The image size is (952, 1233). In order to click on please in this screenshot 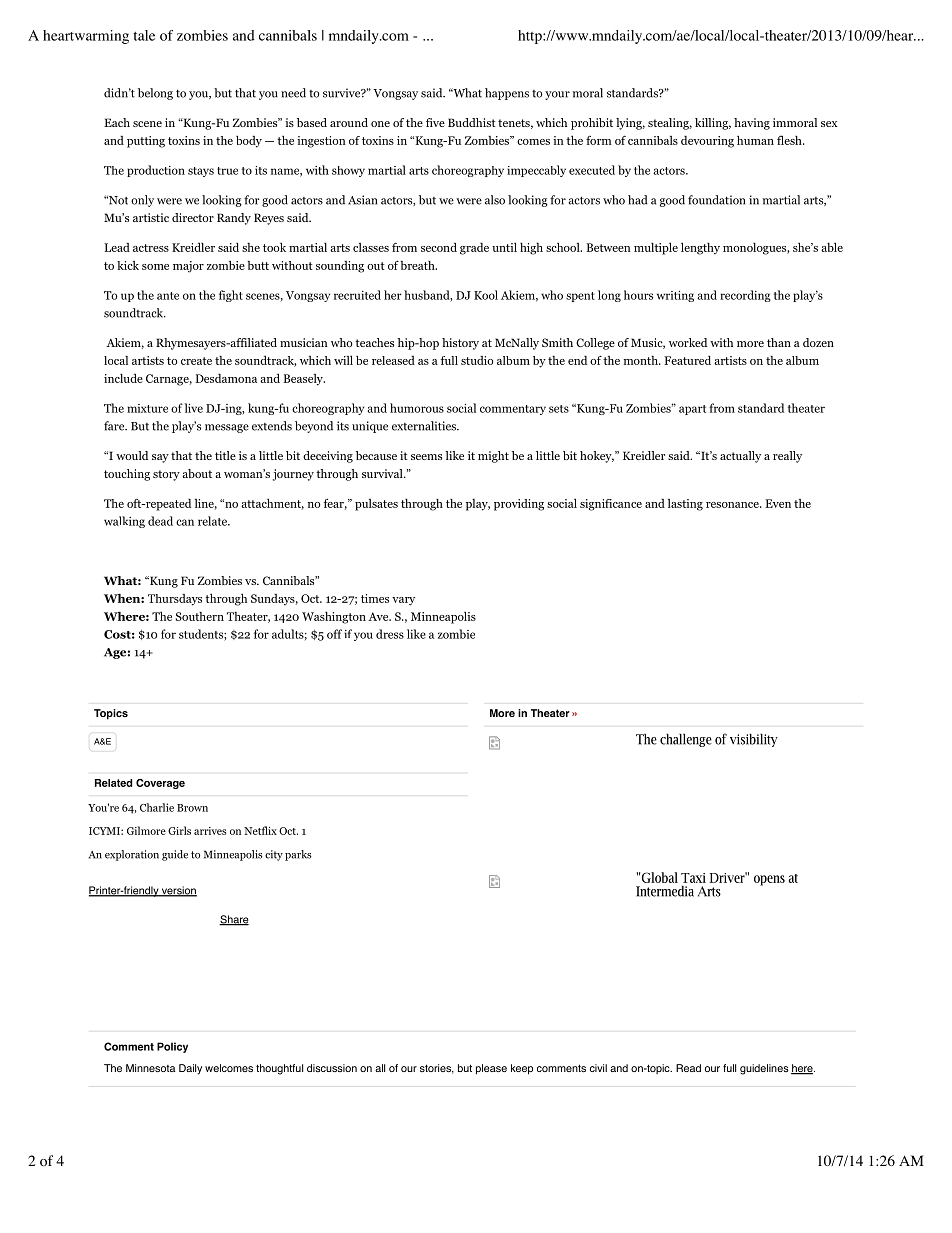, I will do `click(491, 1069)`.
